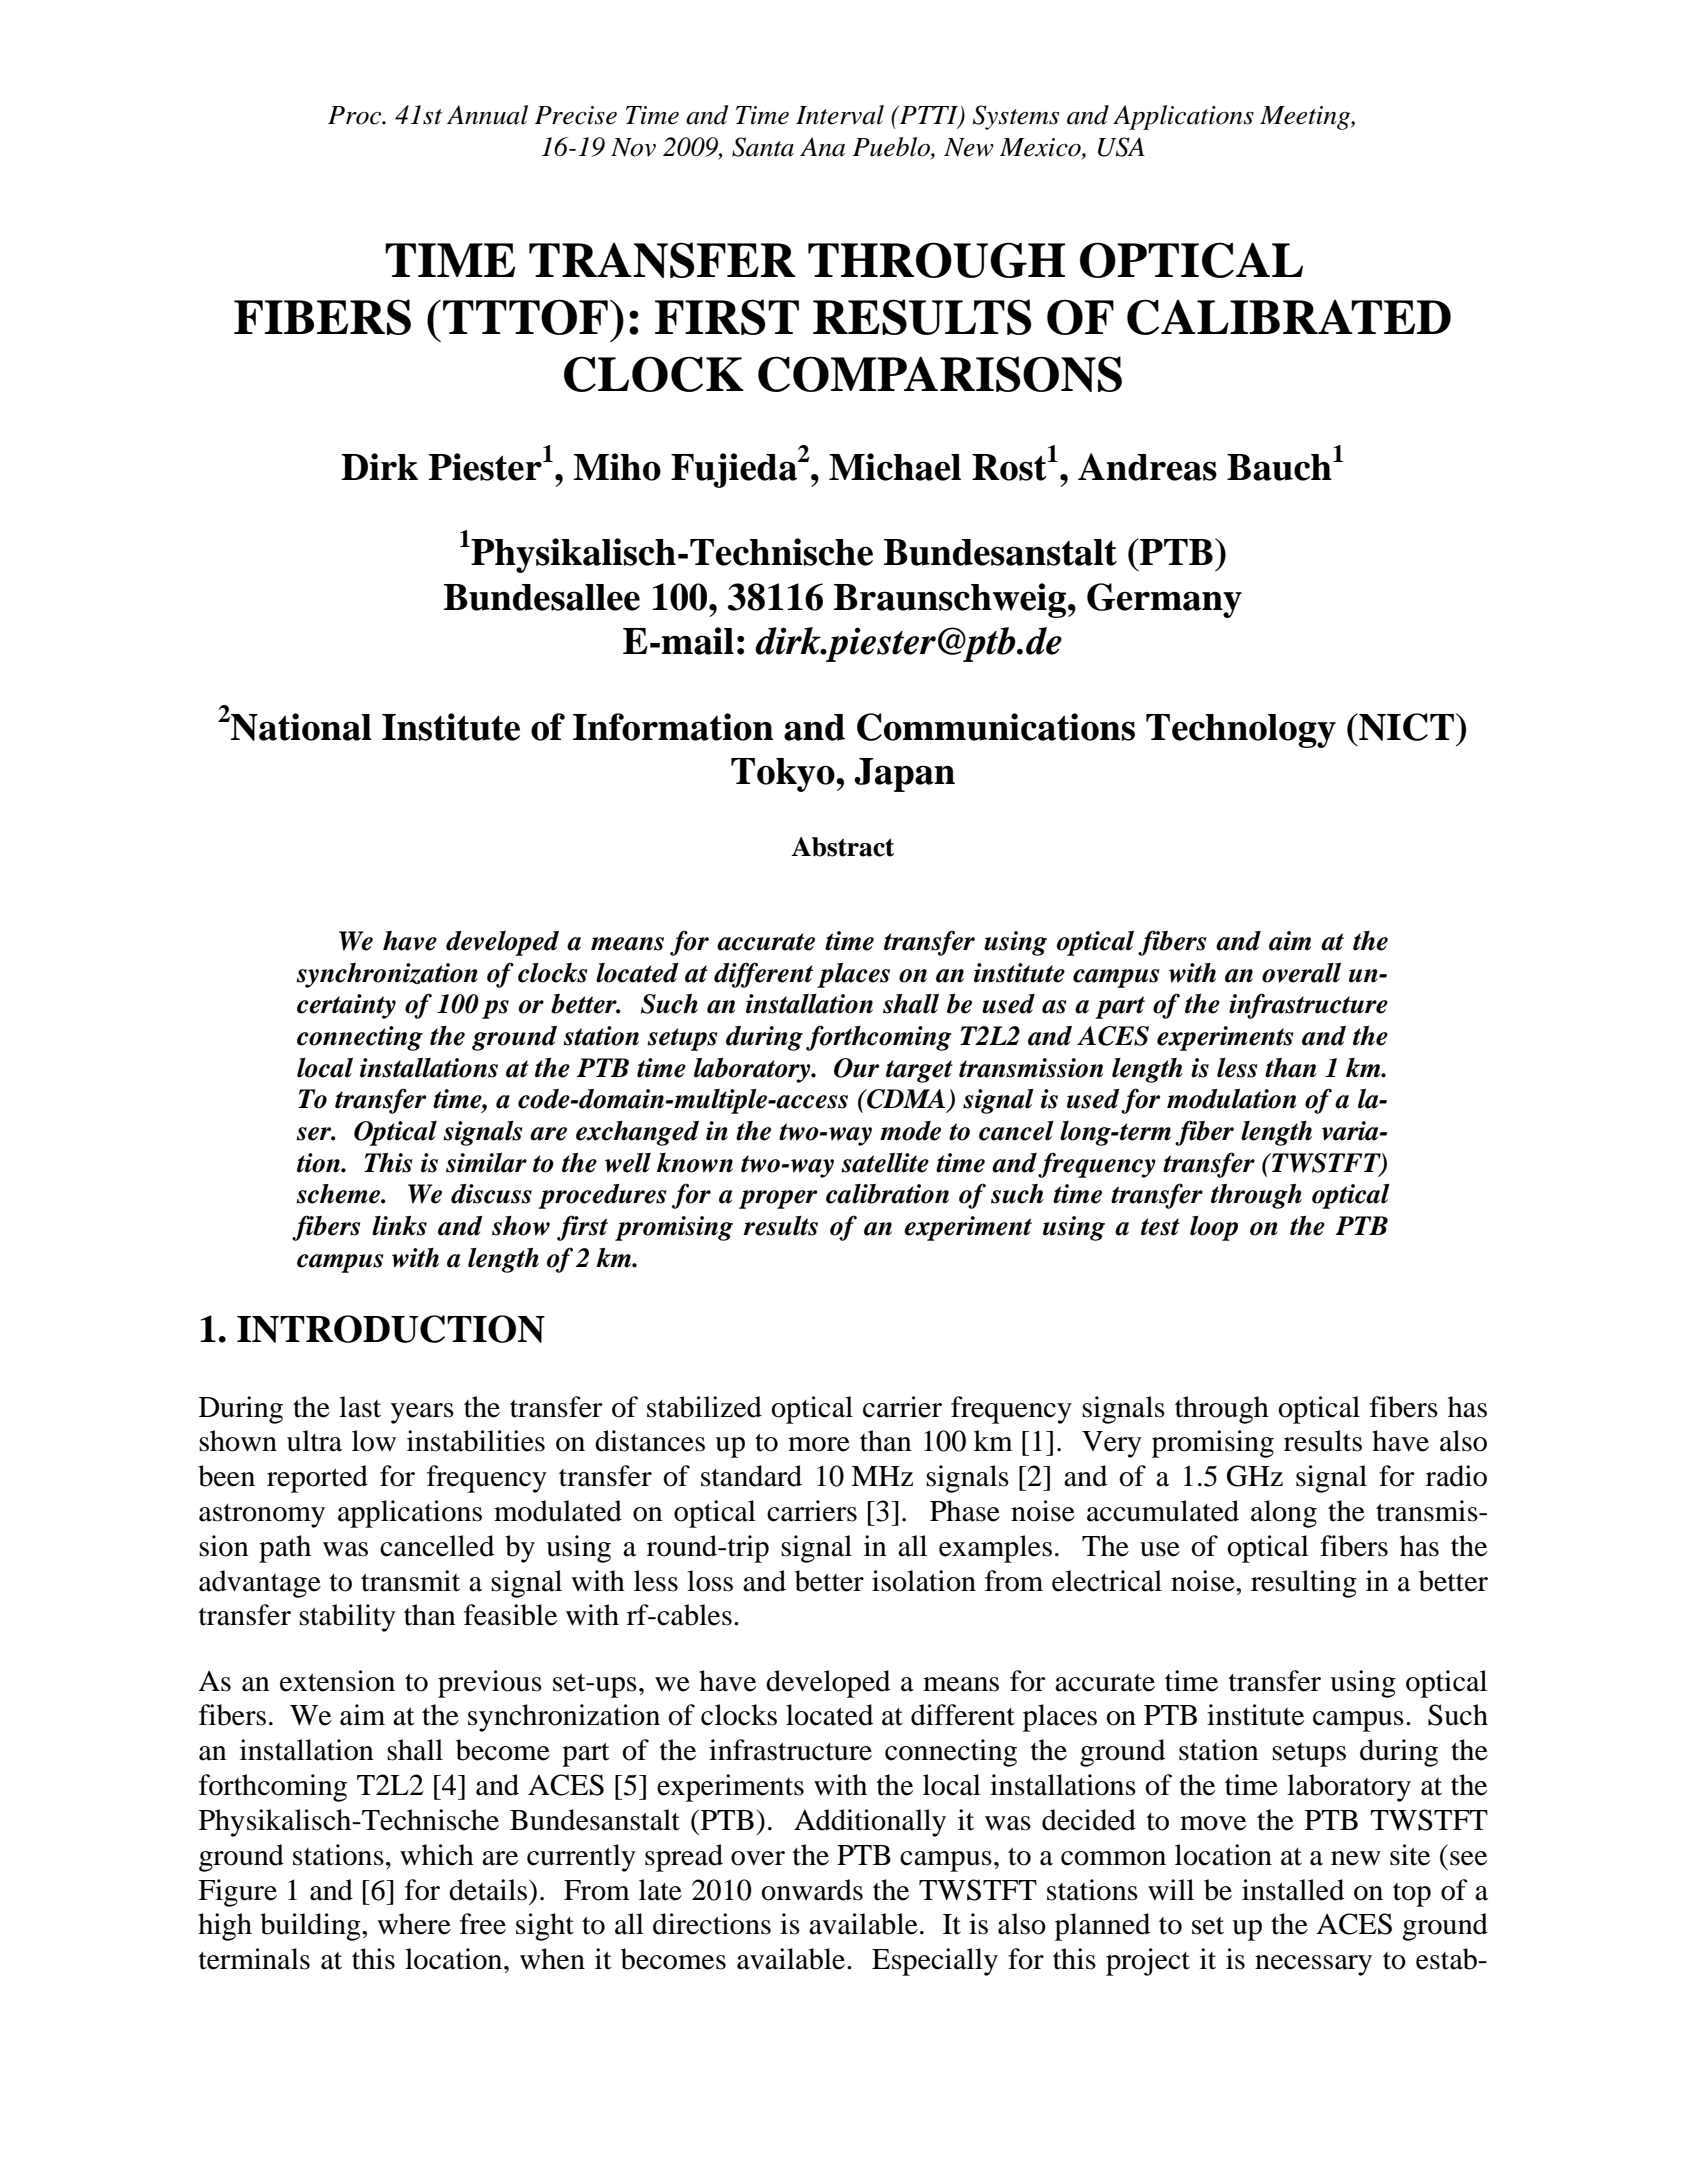 The image size is (1686, 2181). What do you see at coordinates (487, 115) in the document?
I see `Annual` at bounding box center [487, 115].
